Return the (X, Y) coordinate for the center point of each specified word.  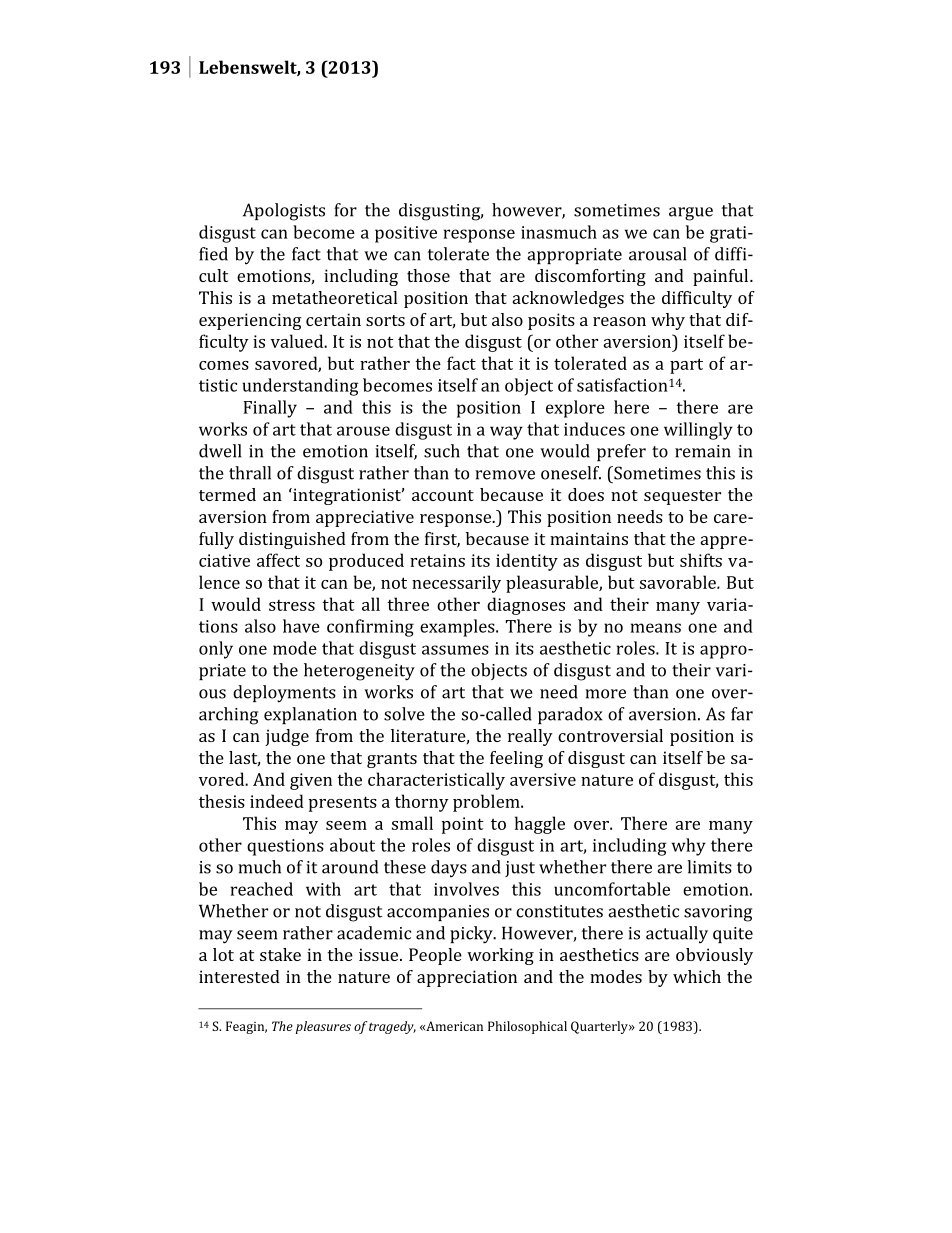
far (742, 714)
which (697, 976)
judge (287, 737)
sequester (682, 497)
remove (505, 475)
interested (239, 976)
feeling (516, 759)
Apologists (284, 212)
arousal (657, 254)
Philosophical (527, 1027)
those (428, 275)
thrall (250, 473)
